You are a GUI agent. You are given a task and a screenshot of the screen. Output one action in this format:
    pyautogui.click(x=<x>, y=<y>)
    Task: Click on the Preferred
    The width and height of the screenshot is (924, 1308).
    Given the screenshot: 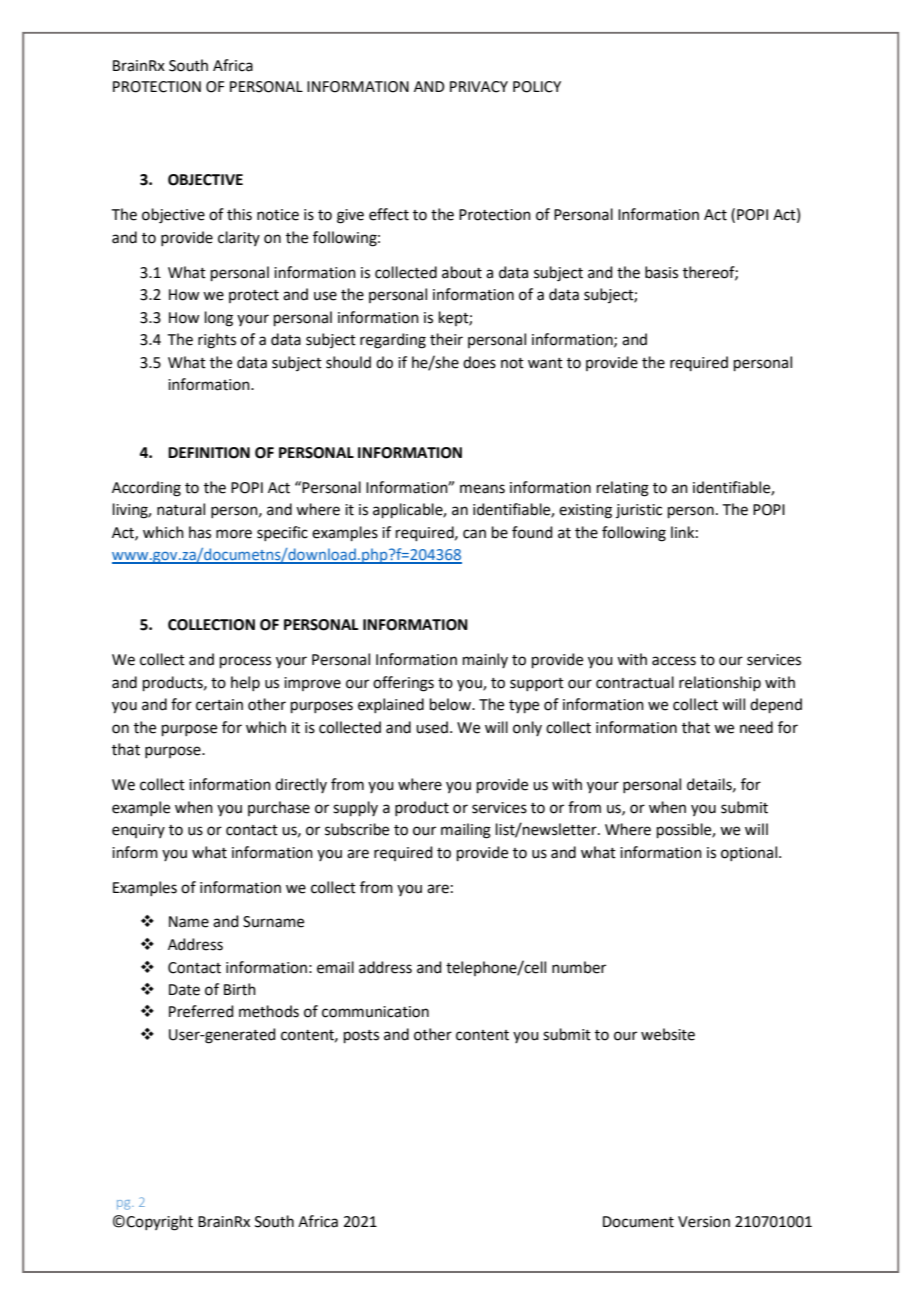 What is the action you would take?
    pyautogui.click(x=201, y=1011)
